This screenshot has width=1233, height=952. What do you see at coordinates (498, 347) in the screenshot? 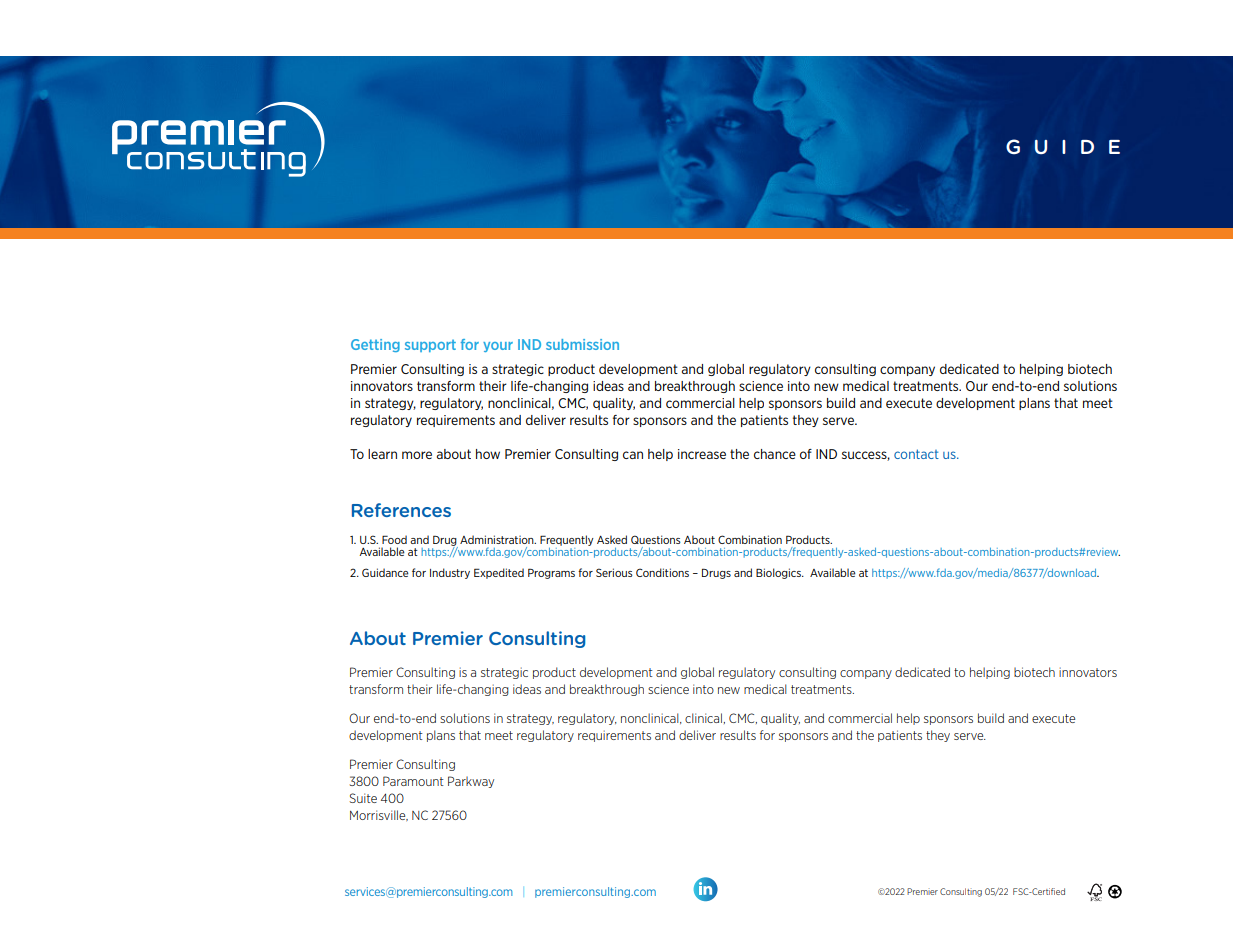
I see `your` at bounding box center [498, 347].
